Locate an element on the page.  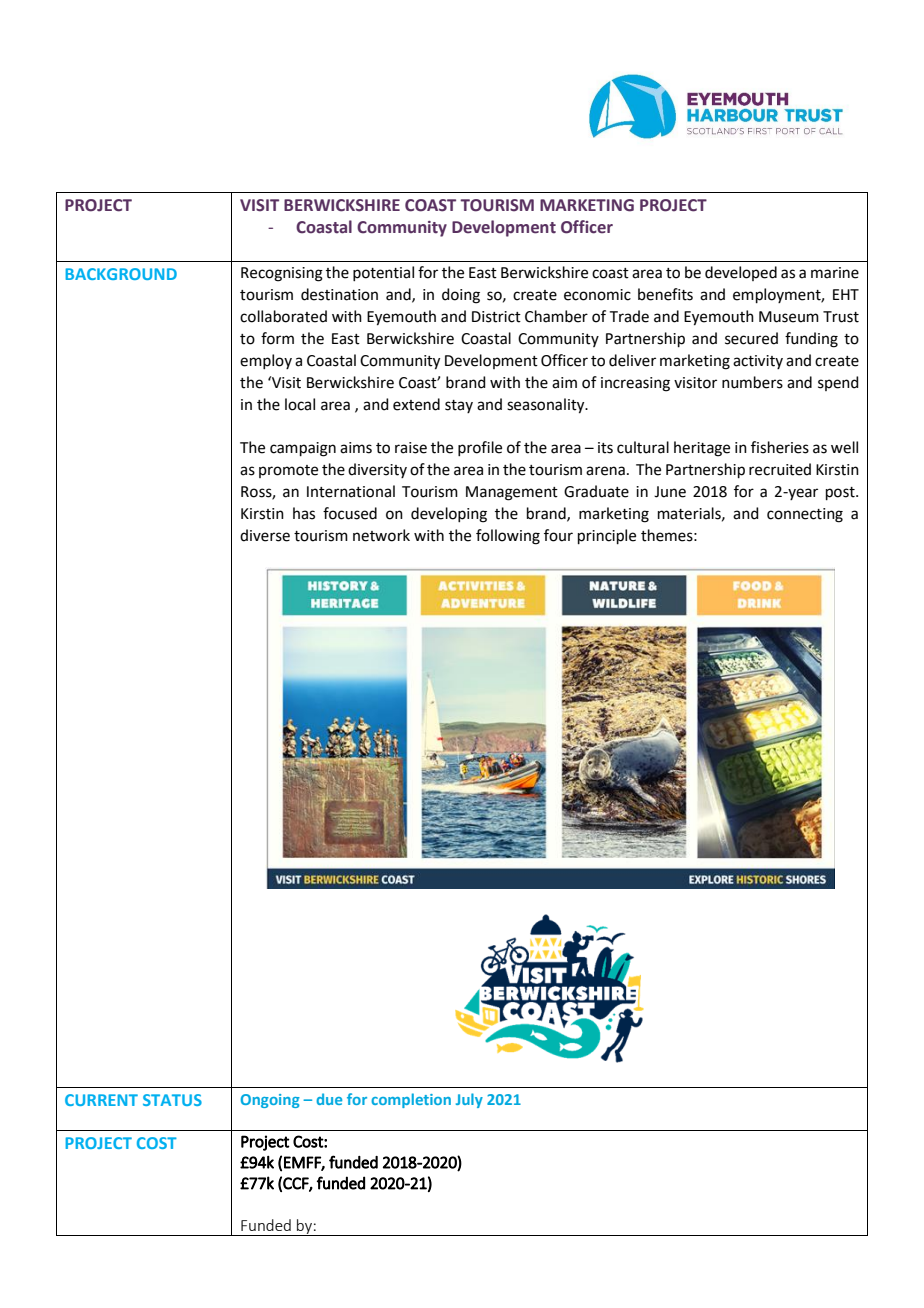
principle is located at coordinates (607, 536).
